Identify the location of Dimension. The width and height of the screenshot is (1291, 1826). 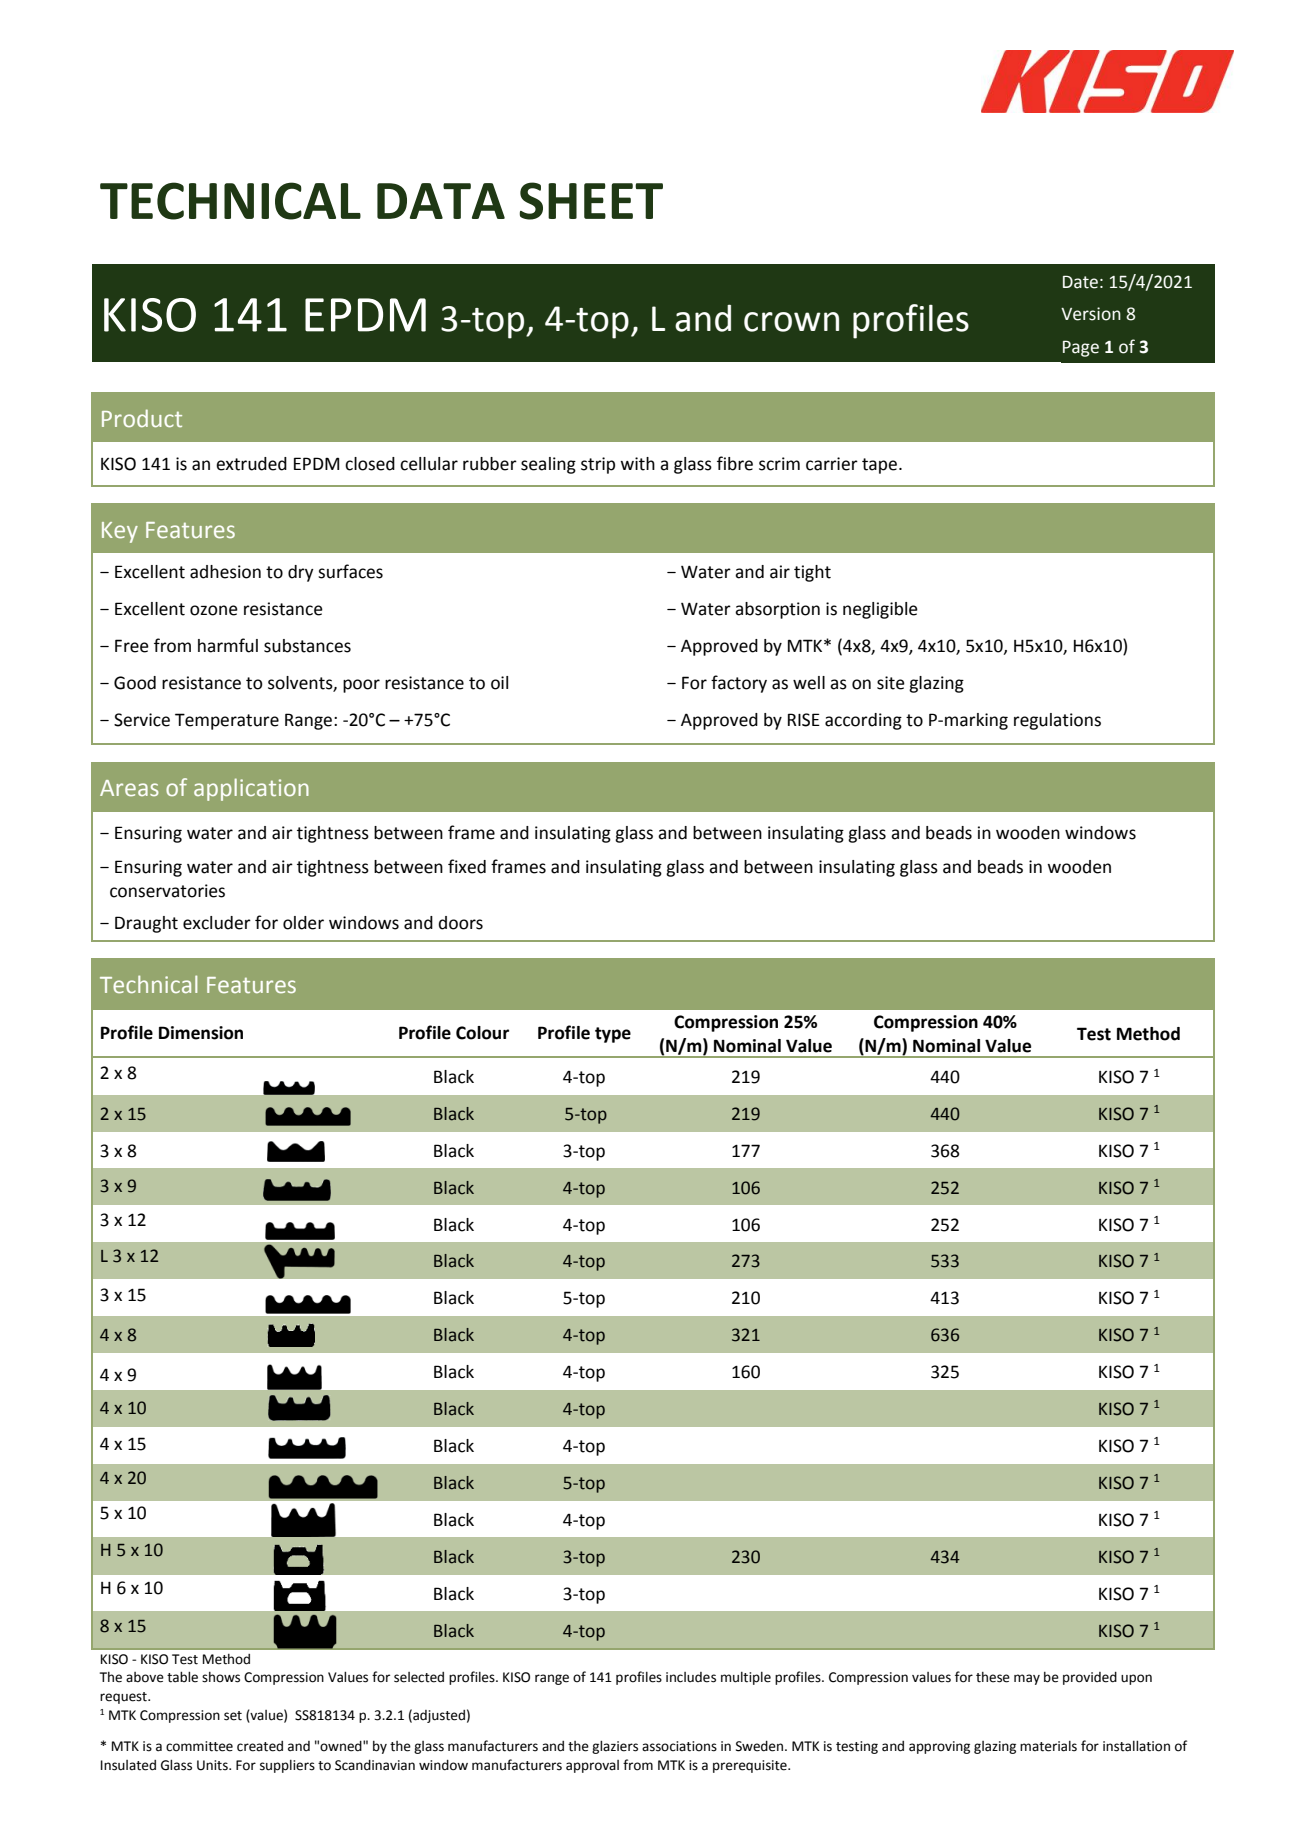
(201, 1033).
